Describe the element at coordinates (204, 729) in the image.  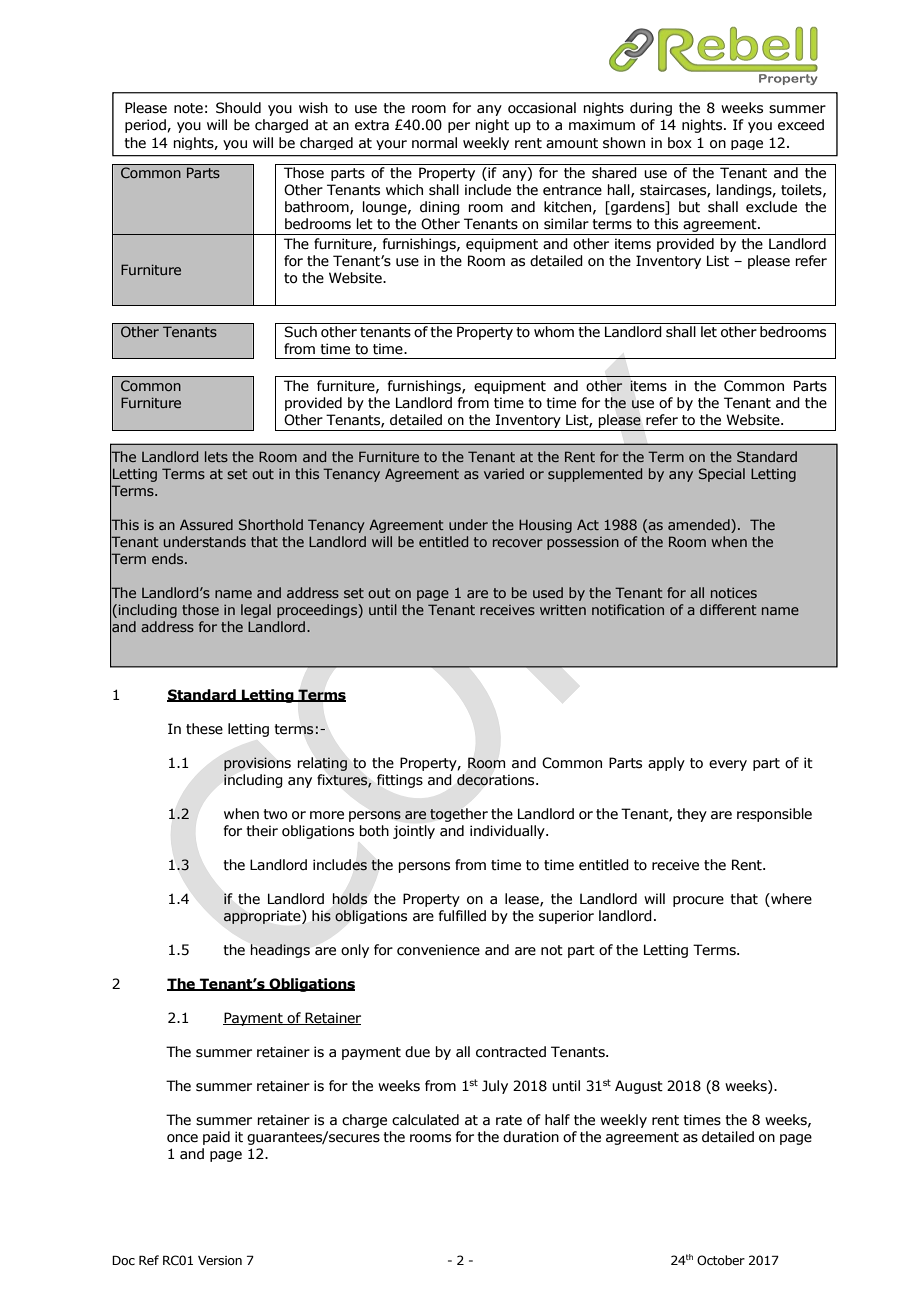
I see `these` at that location.
